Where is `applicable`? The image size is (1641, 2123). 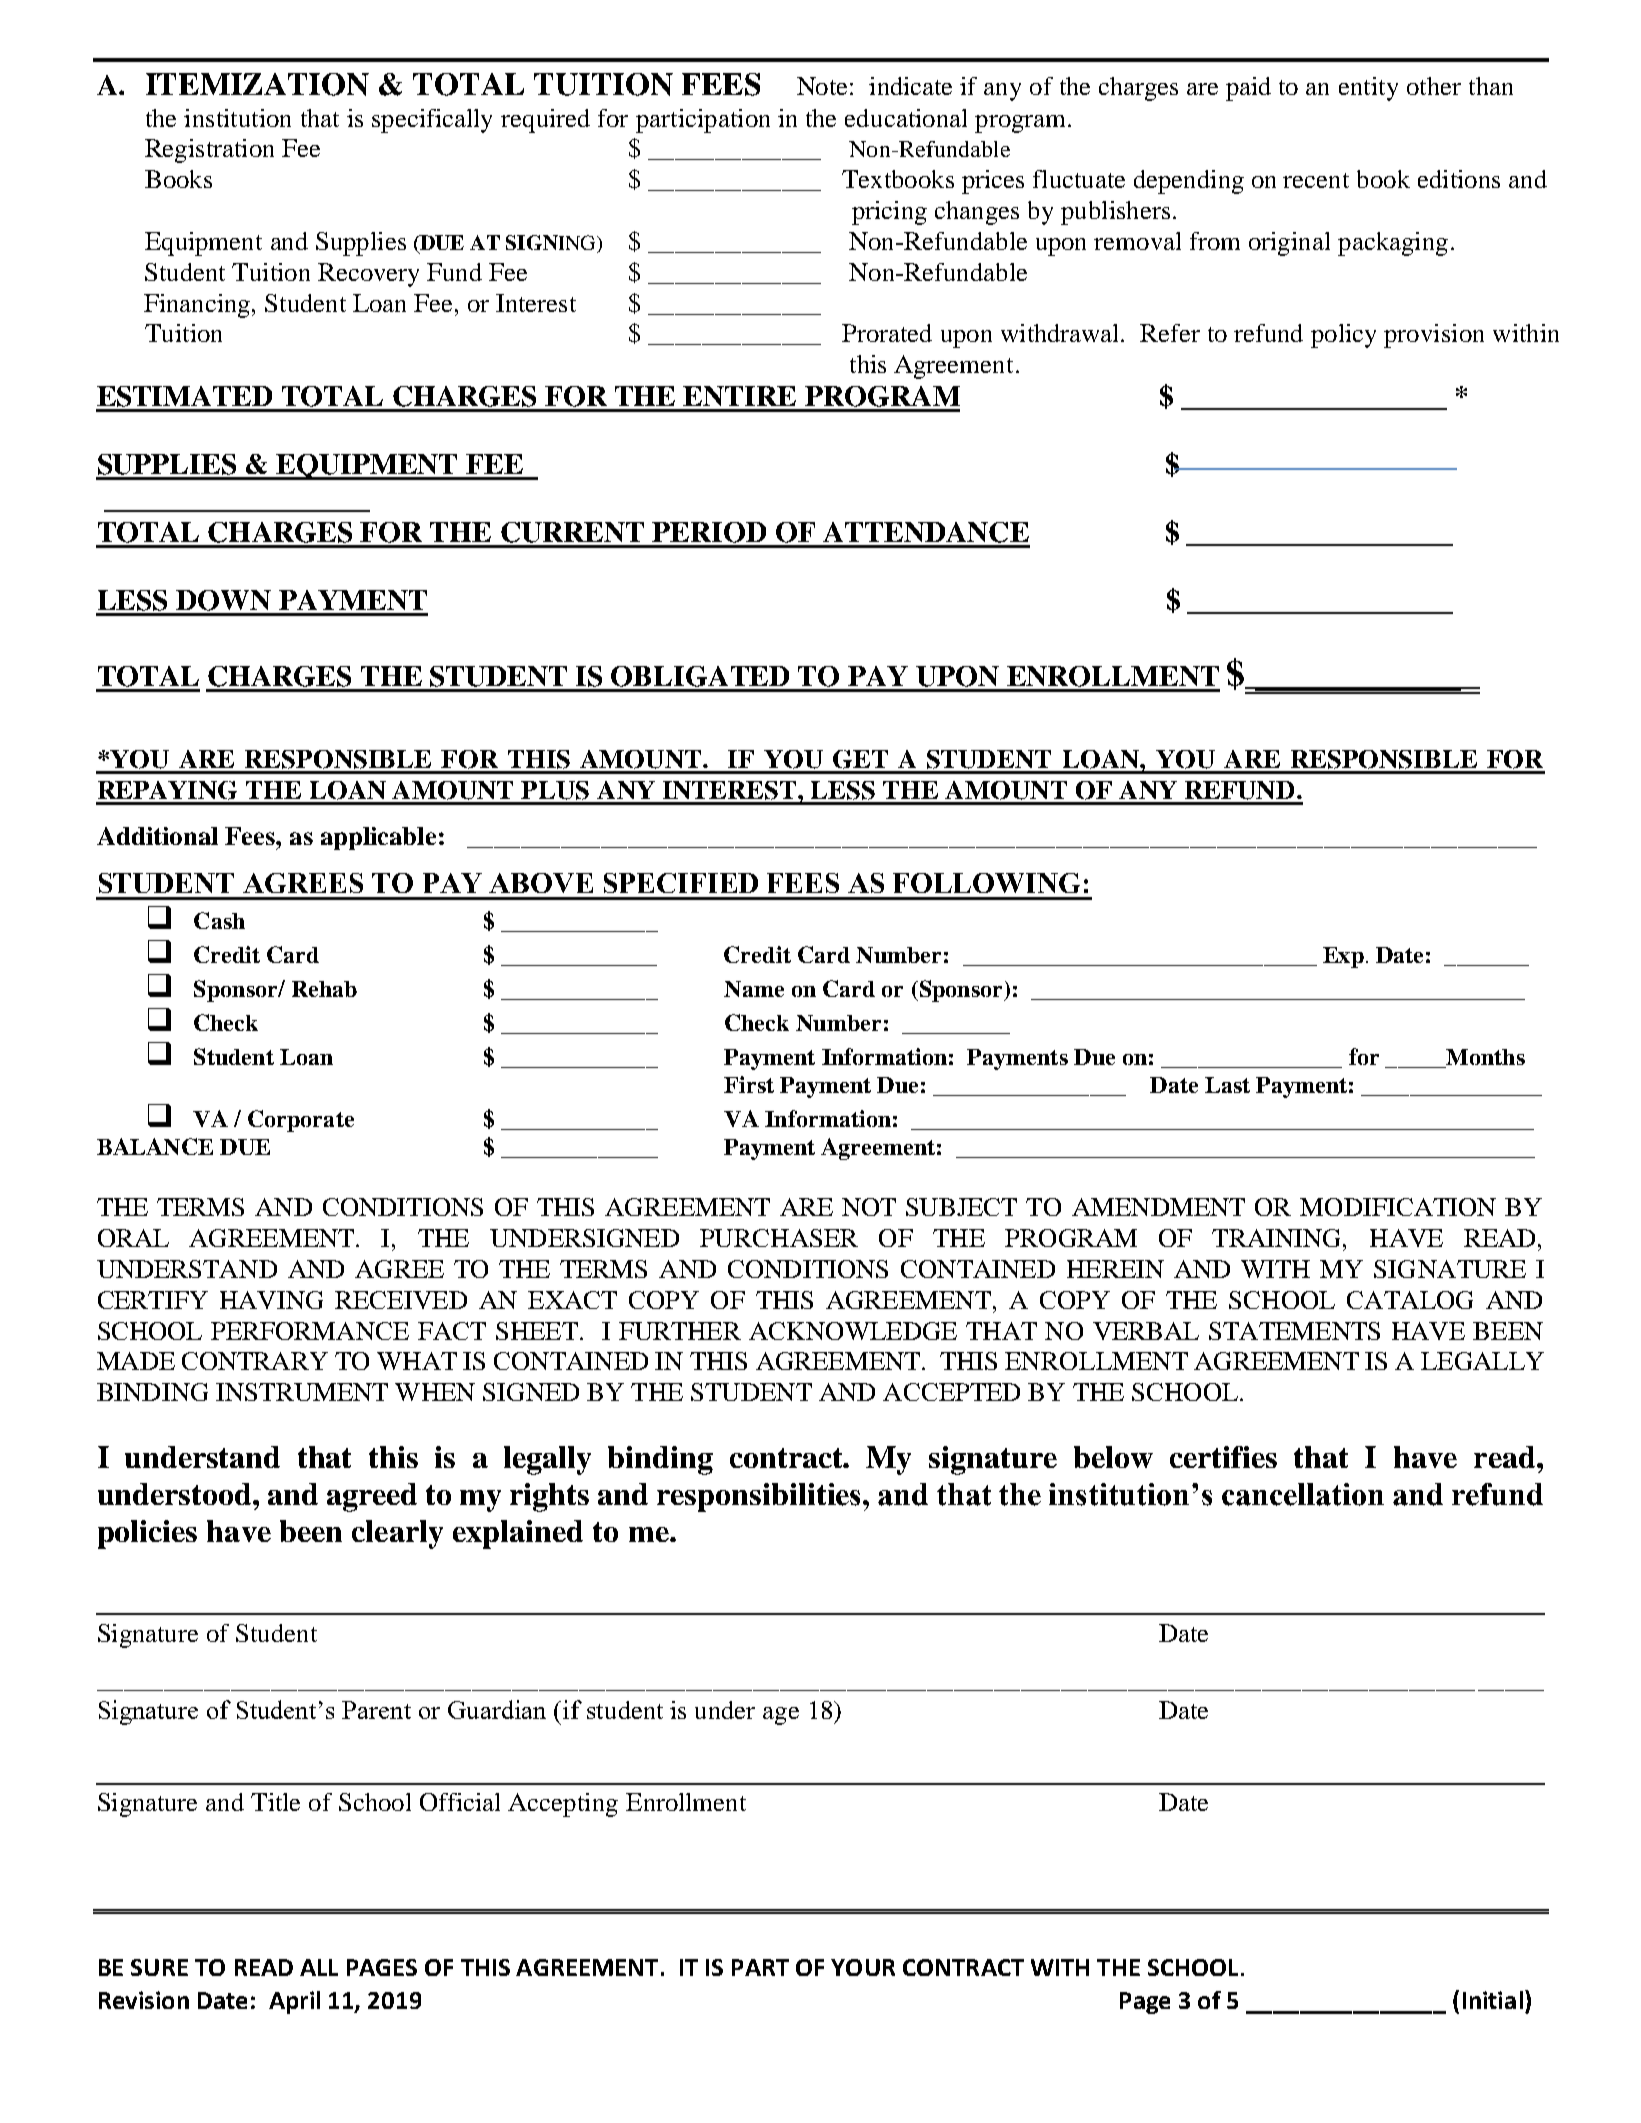
applicable is located at coordinates (378, 838).
